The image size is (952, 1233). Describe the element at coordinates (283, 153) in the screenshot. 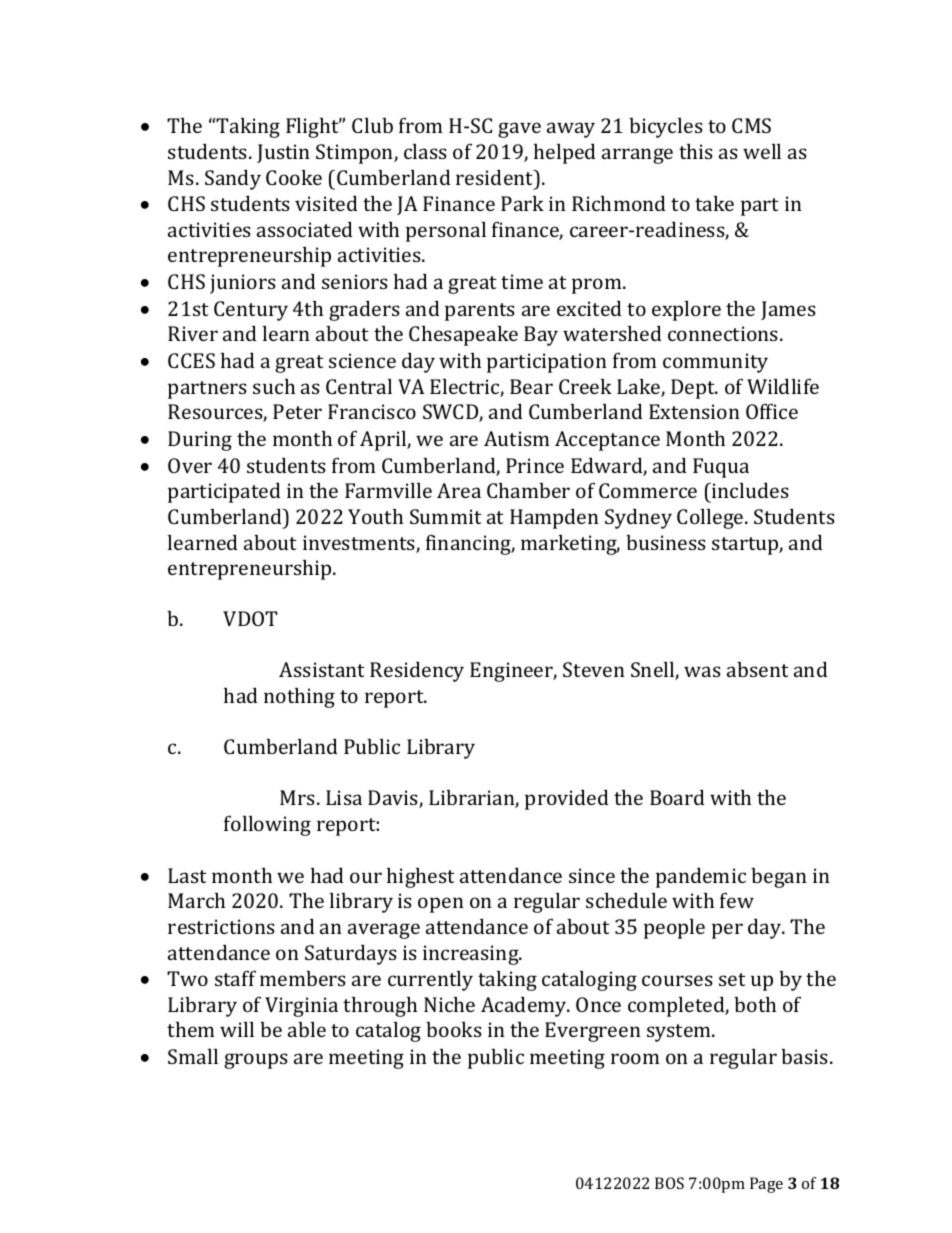

I see `Justin` at that location.
